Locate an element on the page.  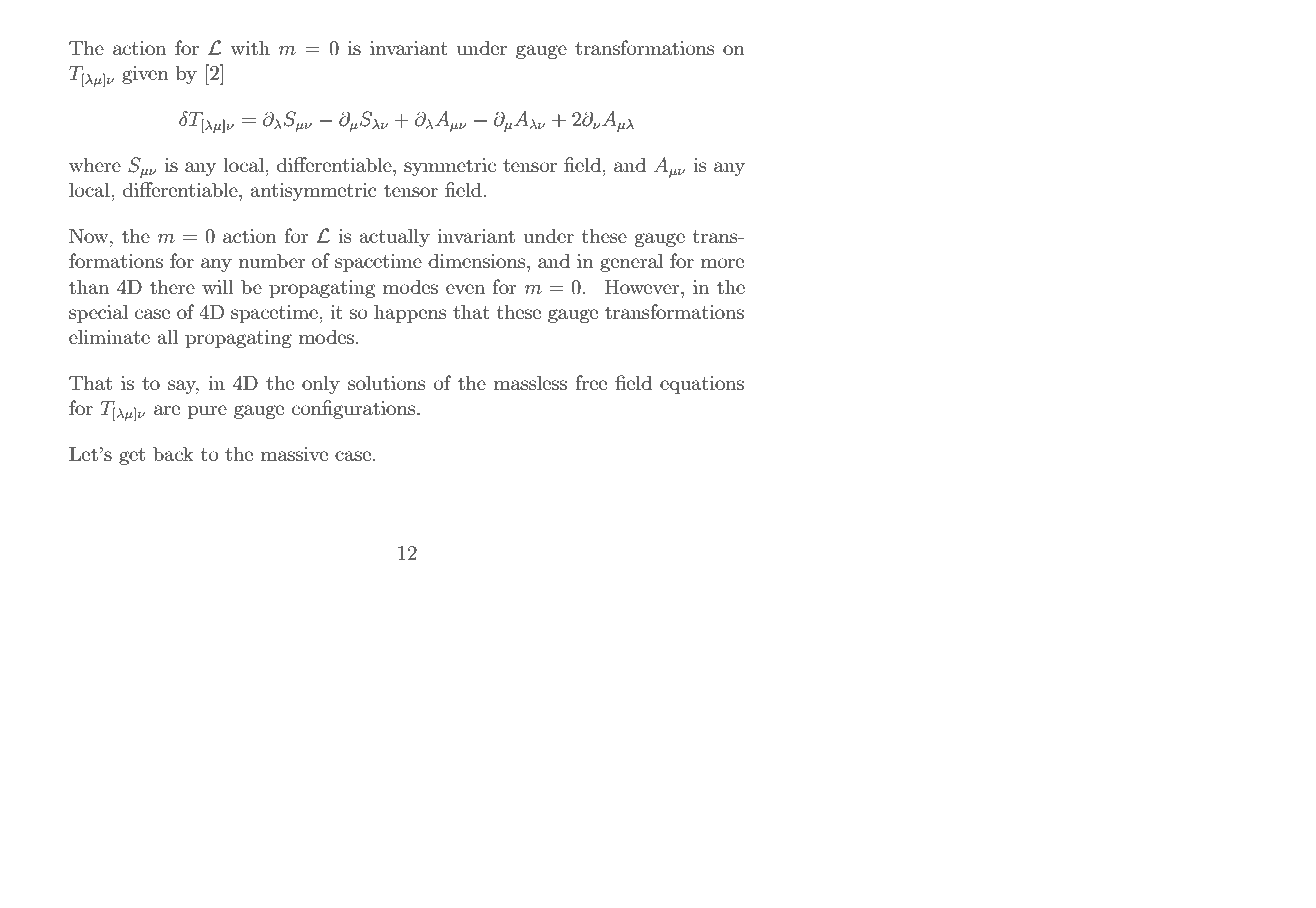
given is located at coordinates (145, 75).
